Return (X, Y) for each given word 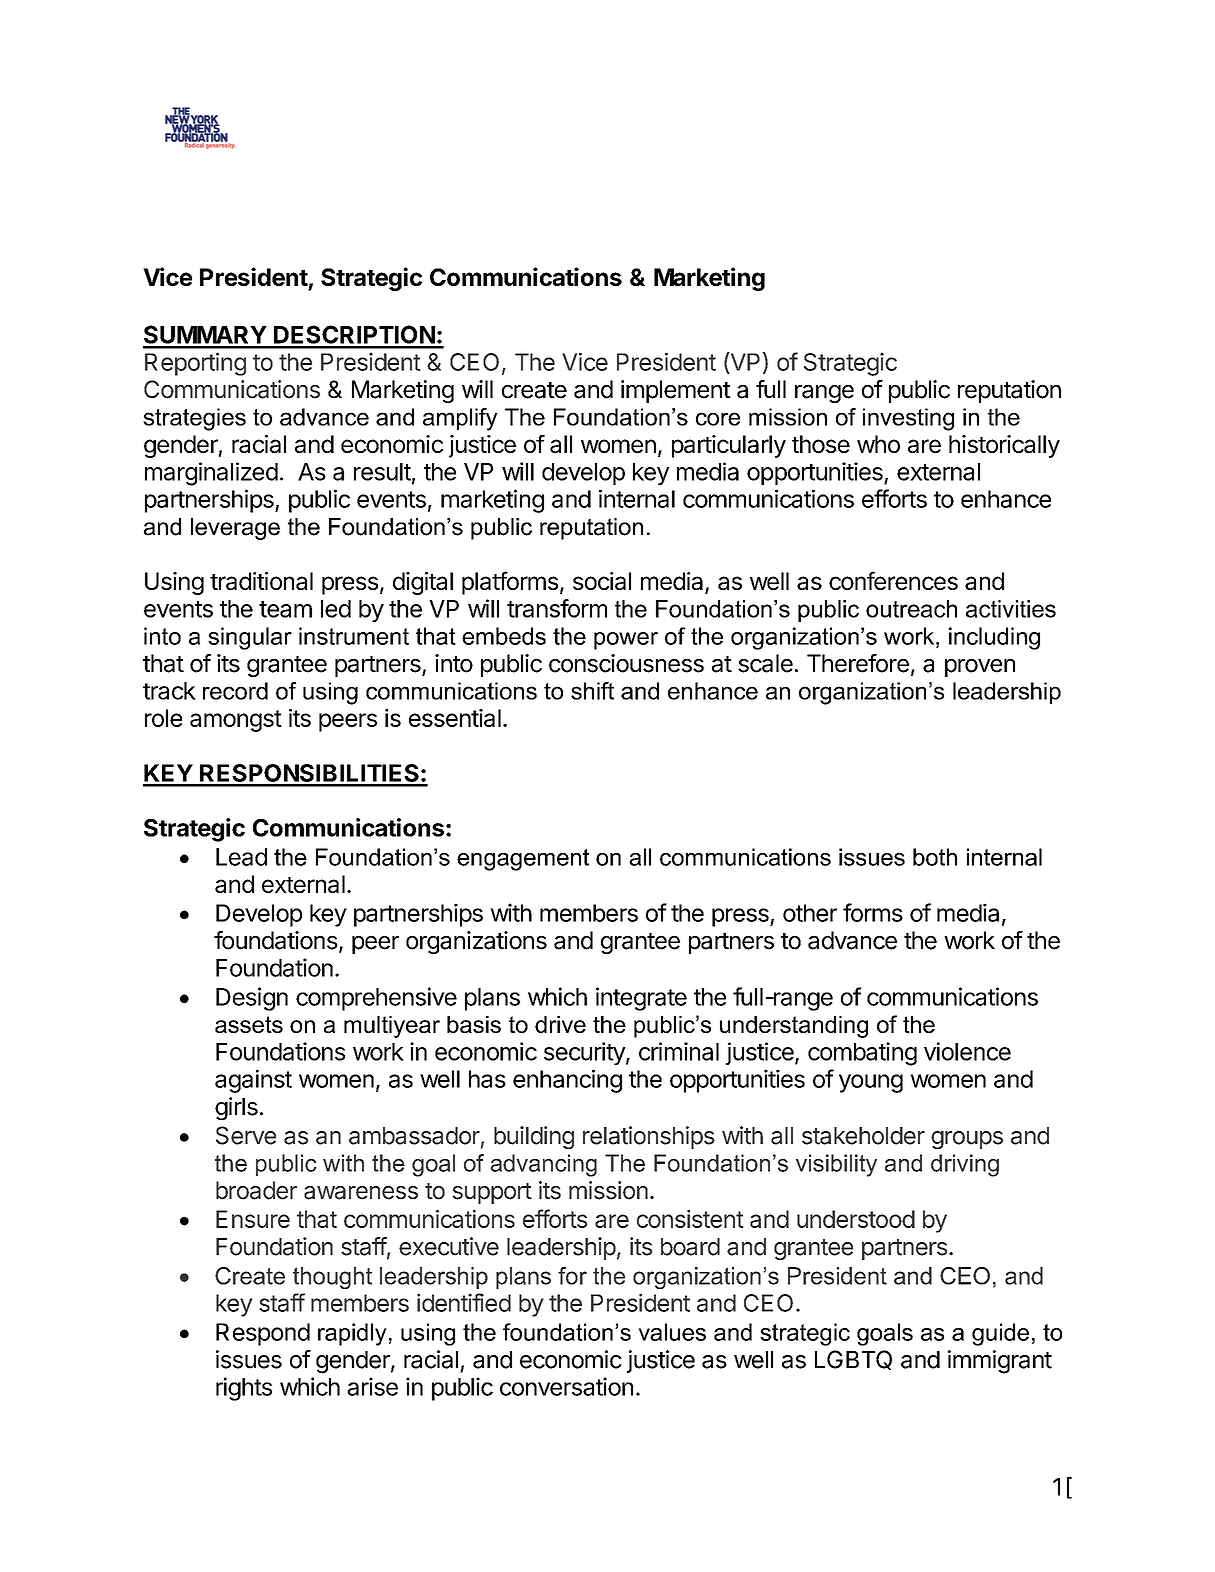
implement (676, 391)
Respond (263, 1334)
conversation (566, 1386)
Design (252, 999)
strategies (194, 419)
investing (908, 419)
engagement (523, 860)
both (935, 857)
